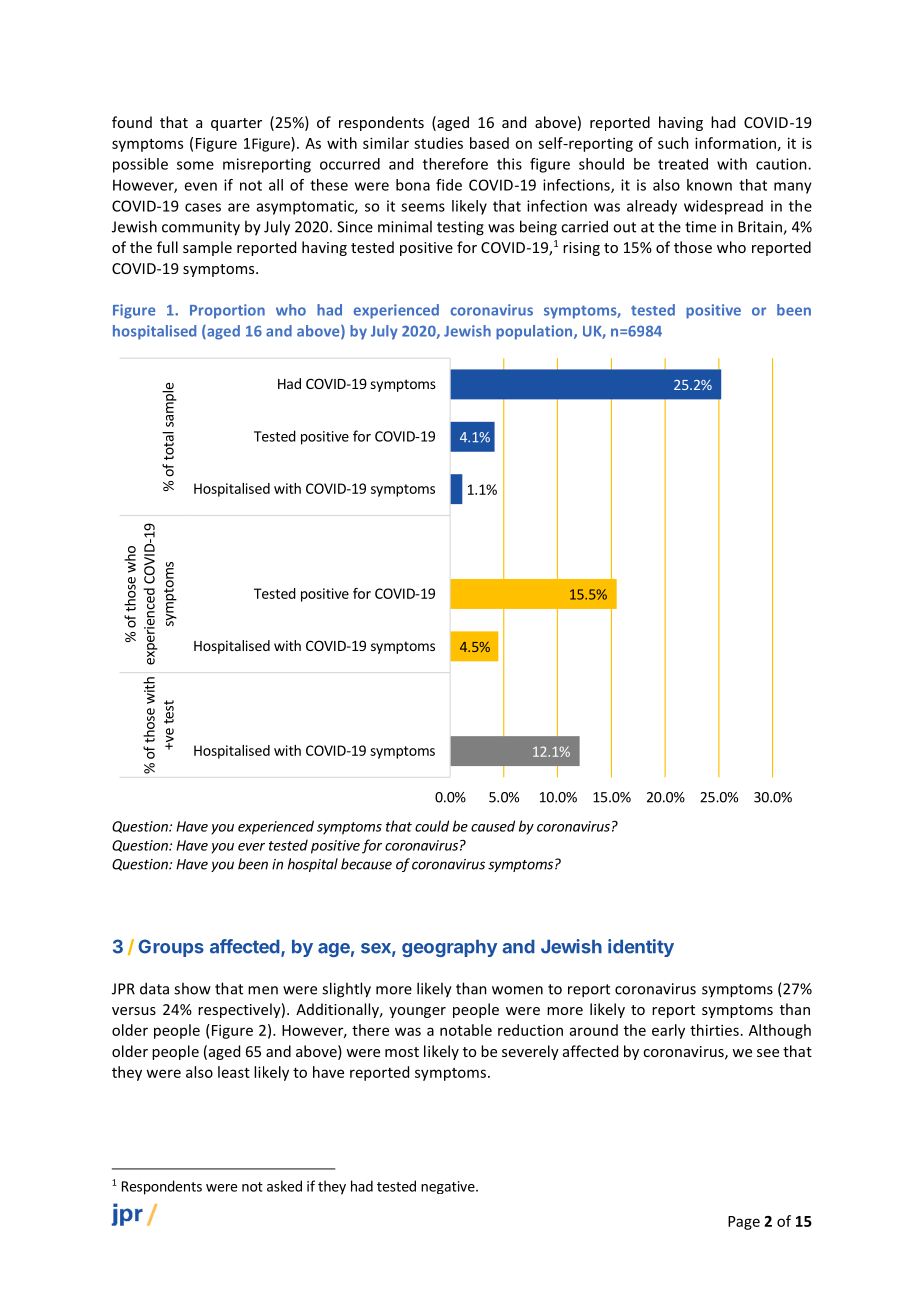  What do you see at coordinates (432, 826) in the screenshot?
I see `could` at bounding box center [432, 826].
